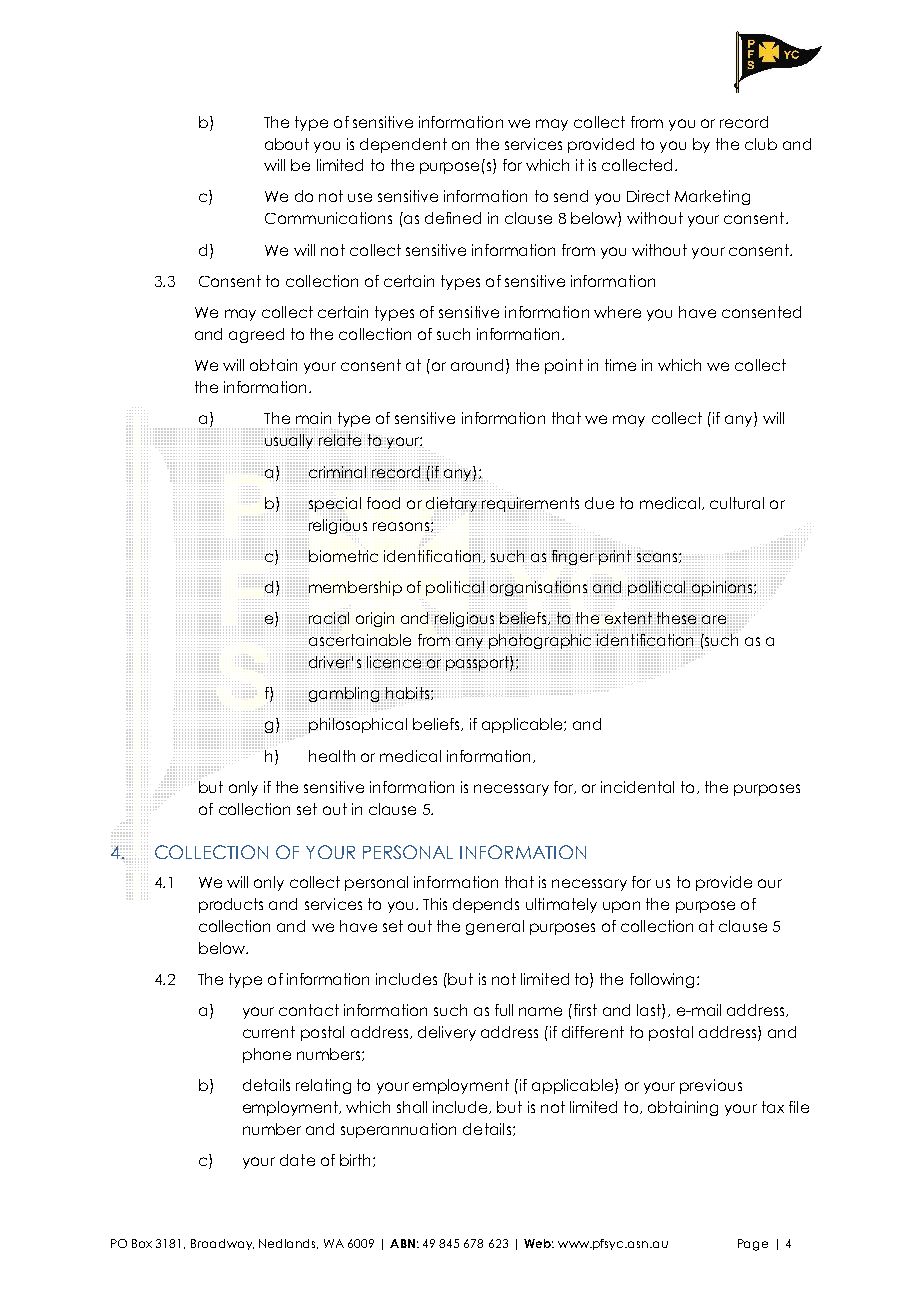  What do you see at coordinates (712, 197) in the screenshot?
I see `Marketing` at bounding box center [712, 197].
